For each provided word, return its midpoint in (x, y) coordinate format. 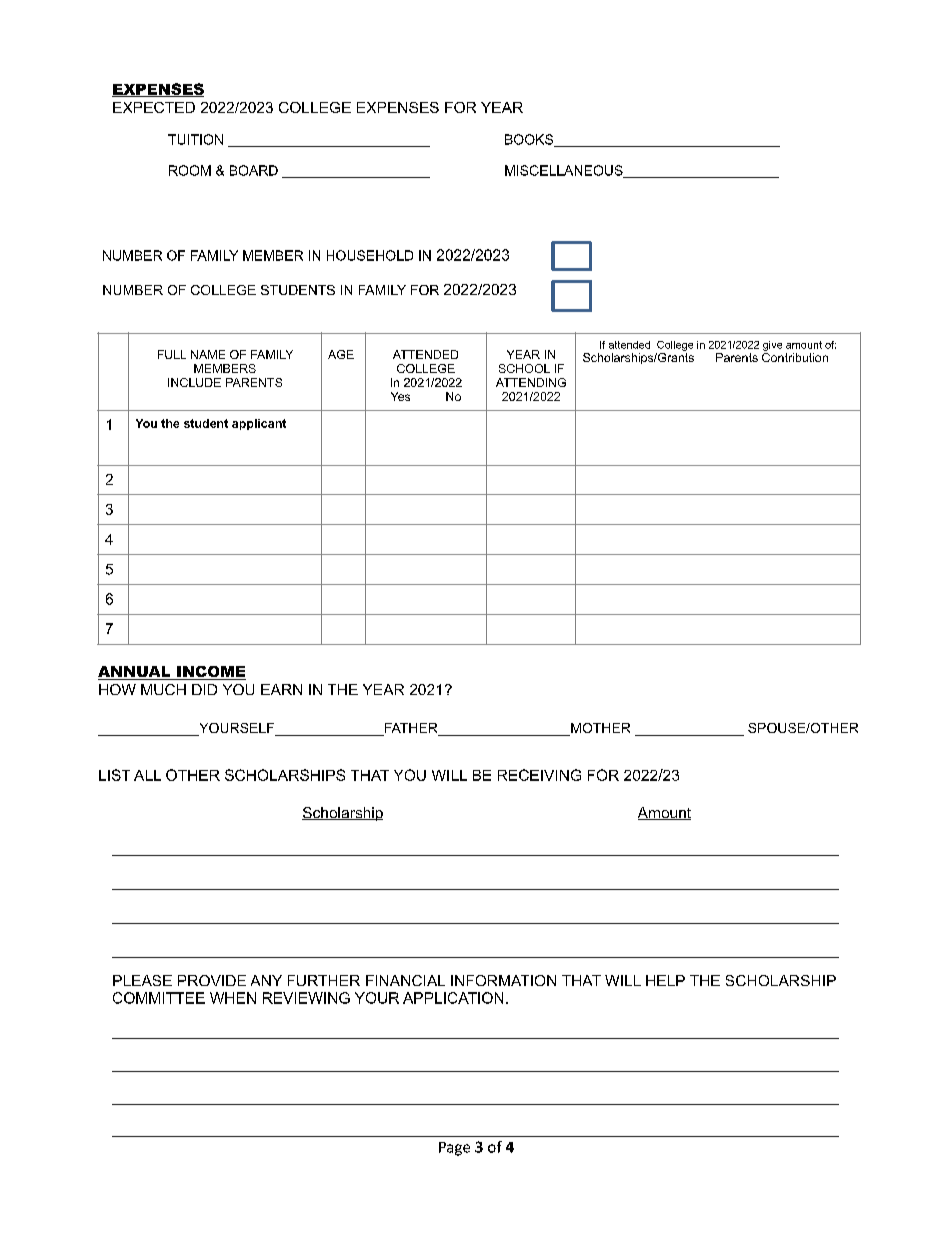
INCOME (210, 673)
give (772, 346)
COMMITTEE (159, 998)
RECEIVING (539, 775)
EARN (281, 689)
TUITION (195, 139)
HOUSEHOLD (370, 255)
